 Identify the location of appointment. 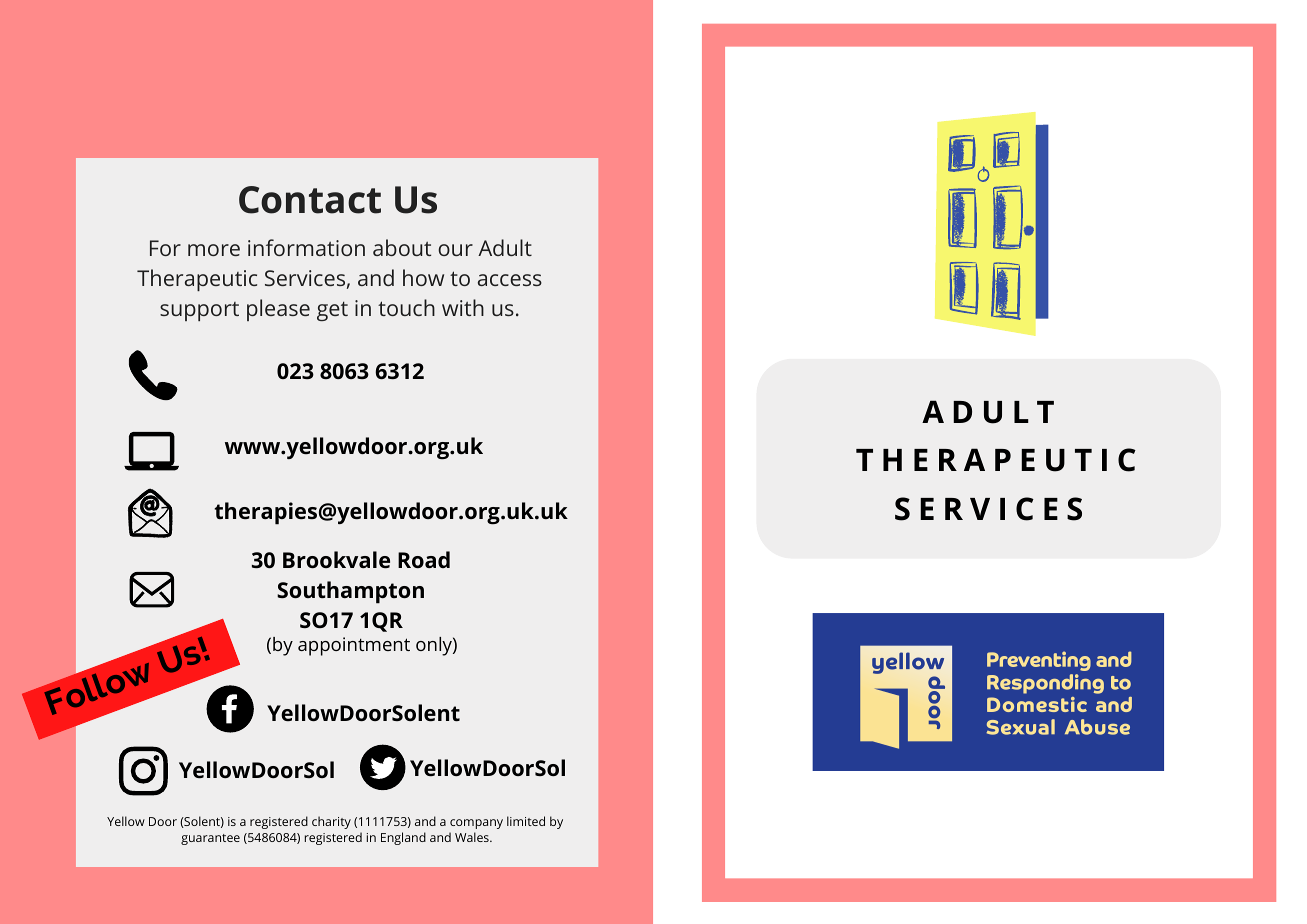
(354, 646).
